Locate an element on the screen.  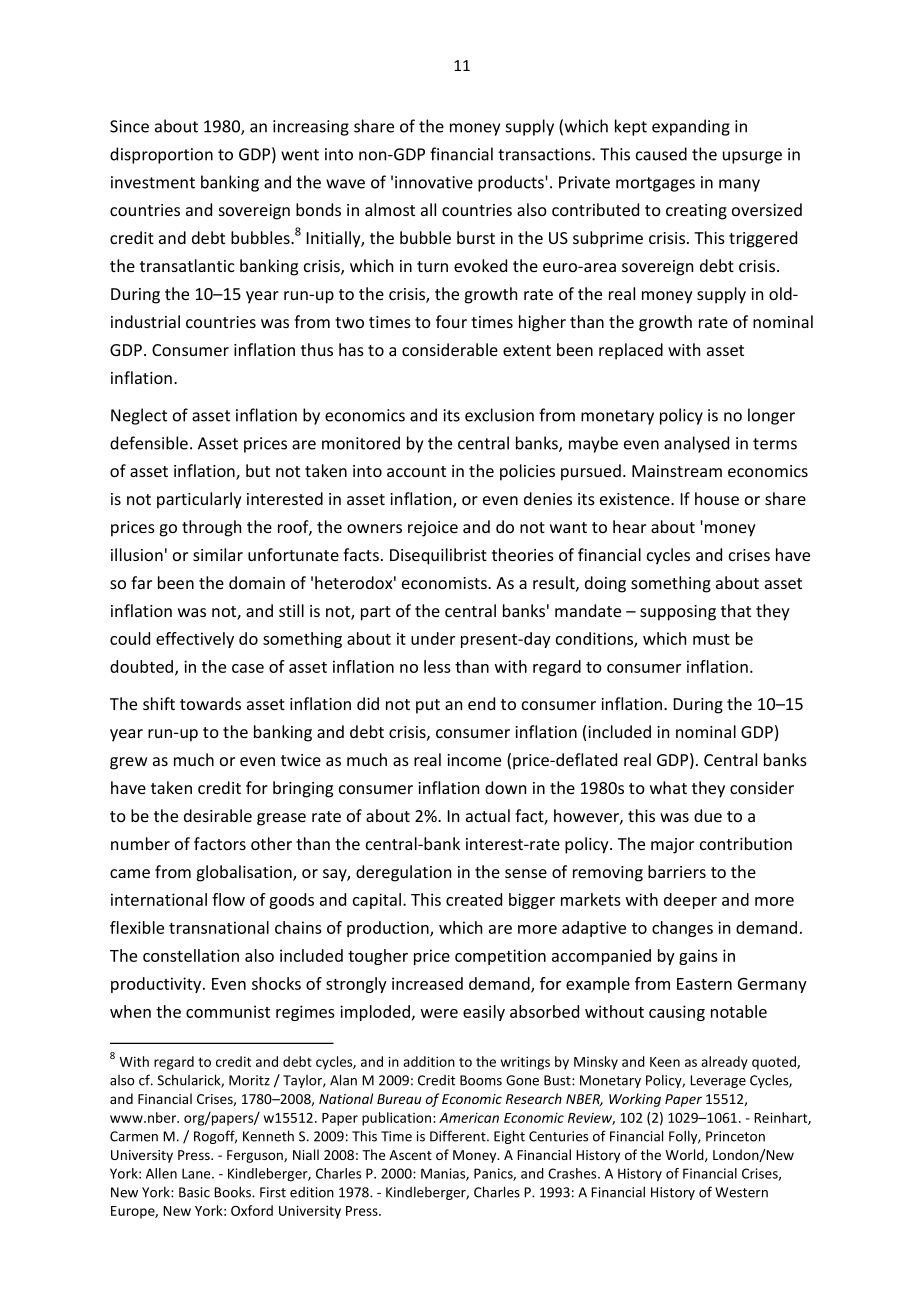
disproportion is located at coordinates (161, 155).
